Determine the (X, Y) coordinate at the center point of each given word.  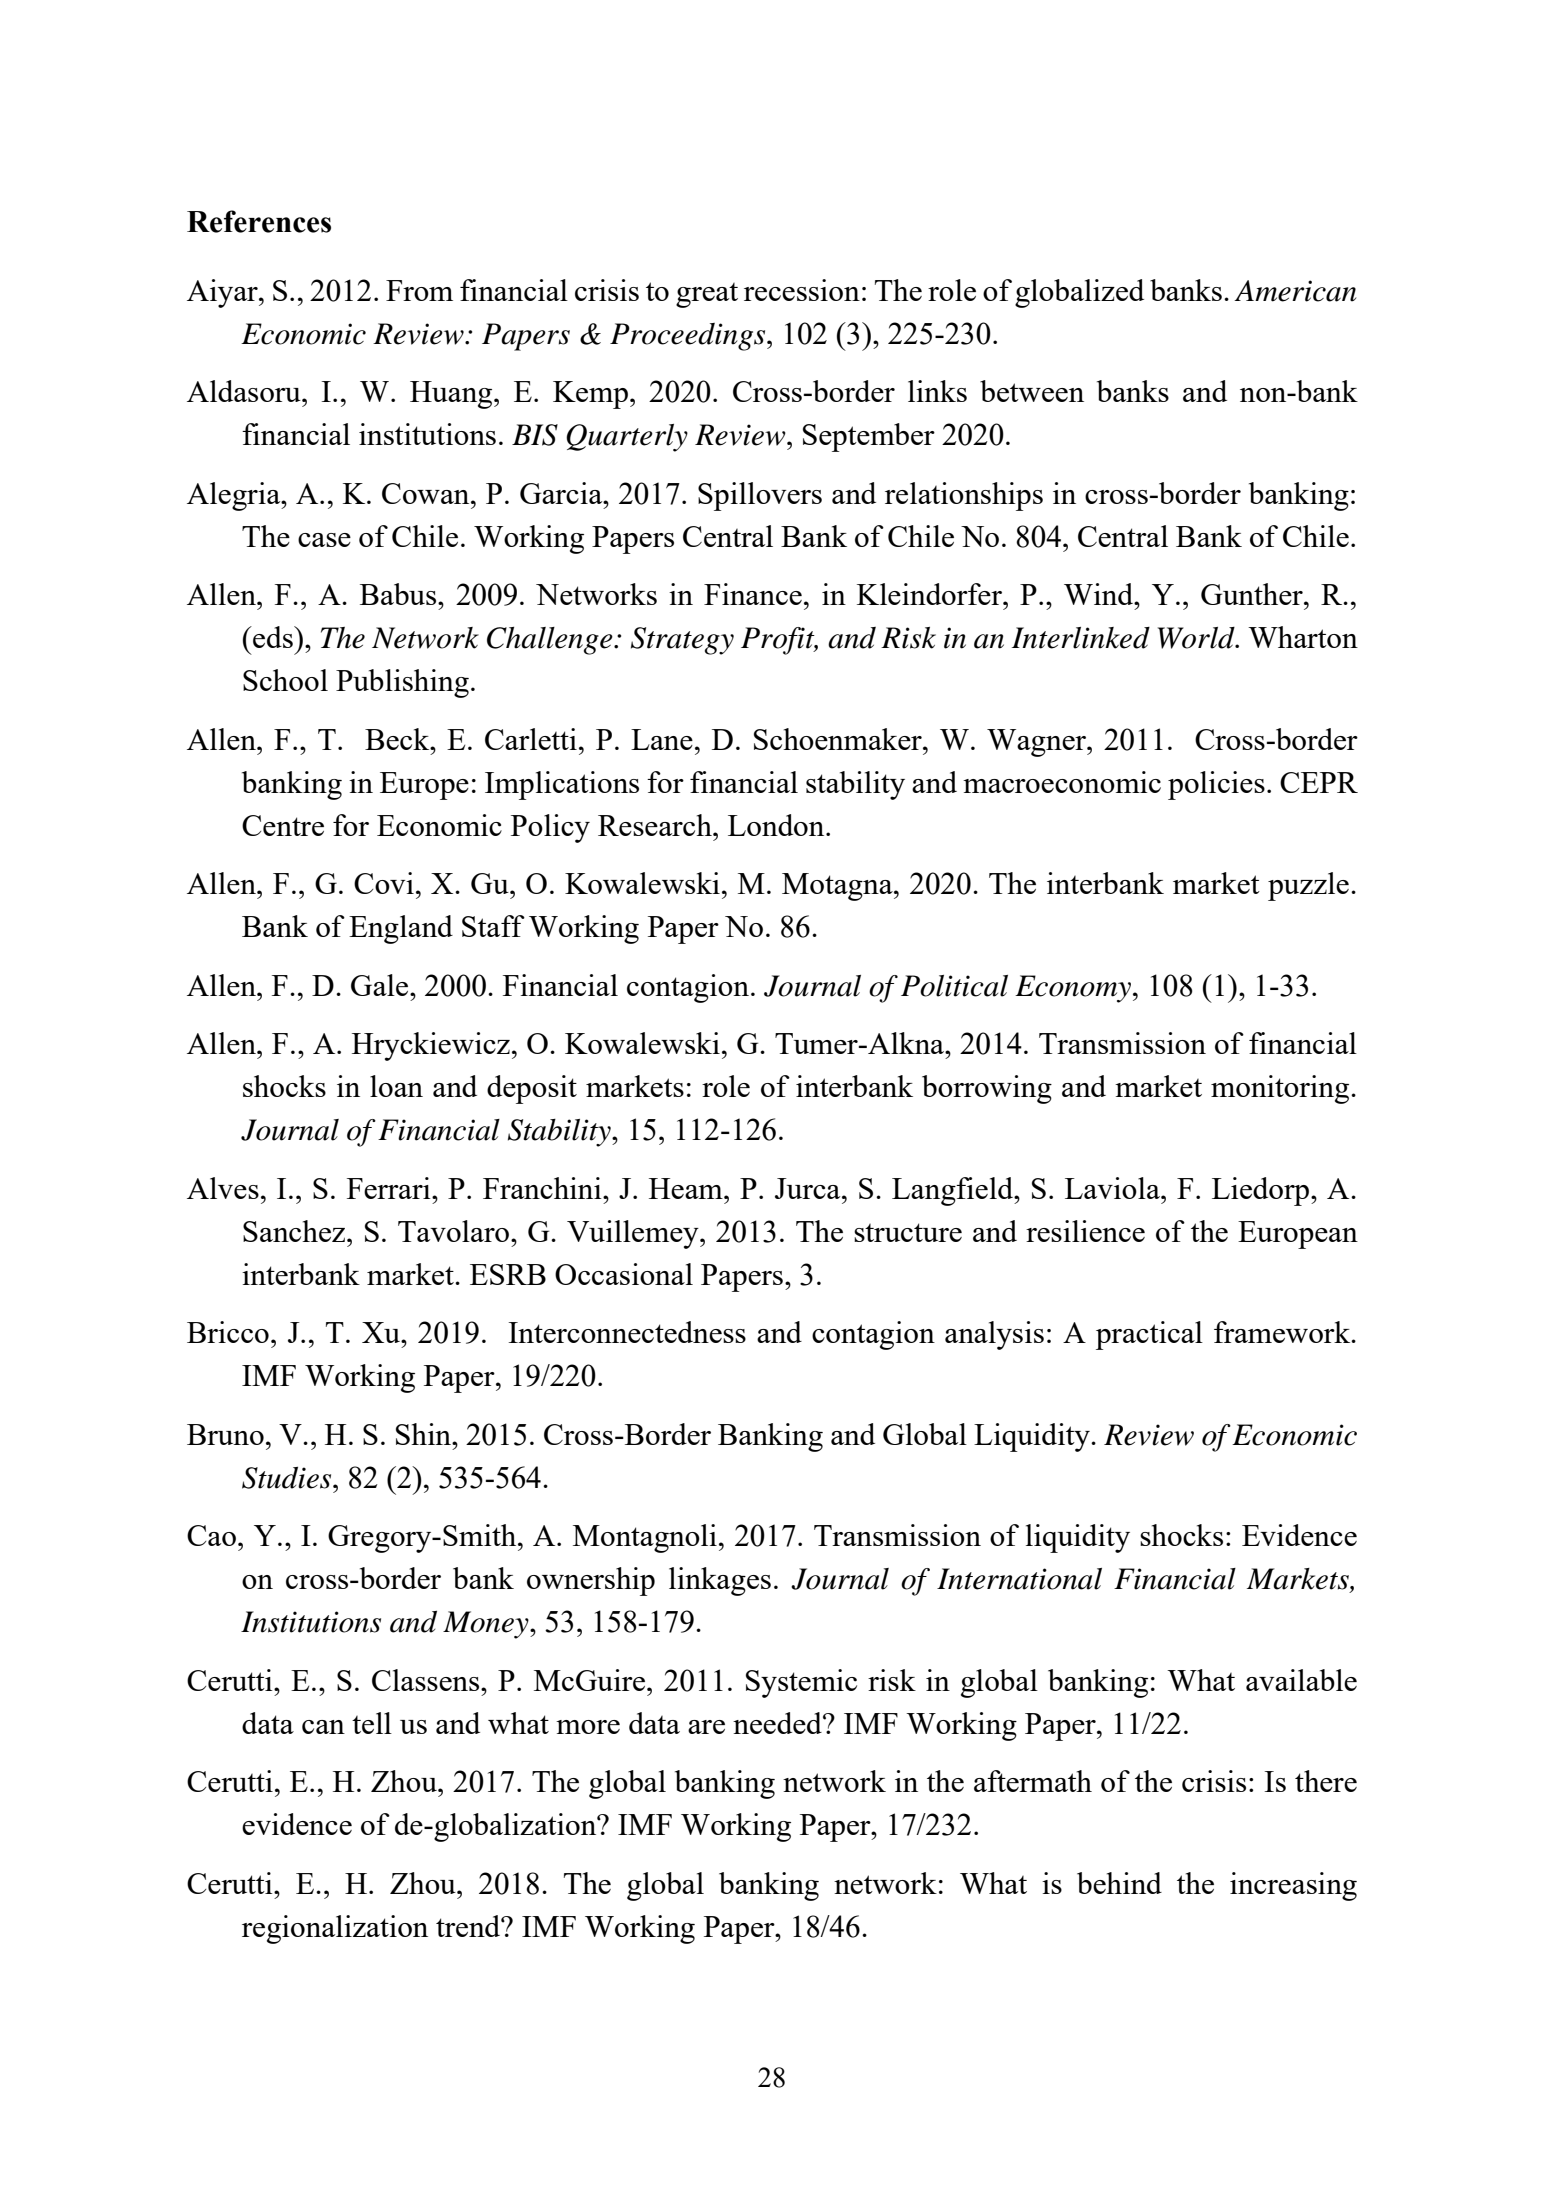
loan (396, 1086)
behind (1119, 1883)
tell (372, 1723)
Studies (288, 1478)
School (285, 680)
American (1295, 291)
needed (778, 1723)
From (419, 290)
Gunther (1253, 594)
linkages (720, 1581)
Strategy (682, 641)
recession (802, 290)
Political (954, 986)
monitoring (1281, 1089)
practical (1149, 1335)
